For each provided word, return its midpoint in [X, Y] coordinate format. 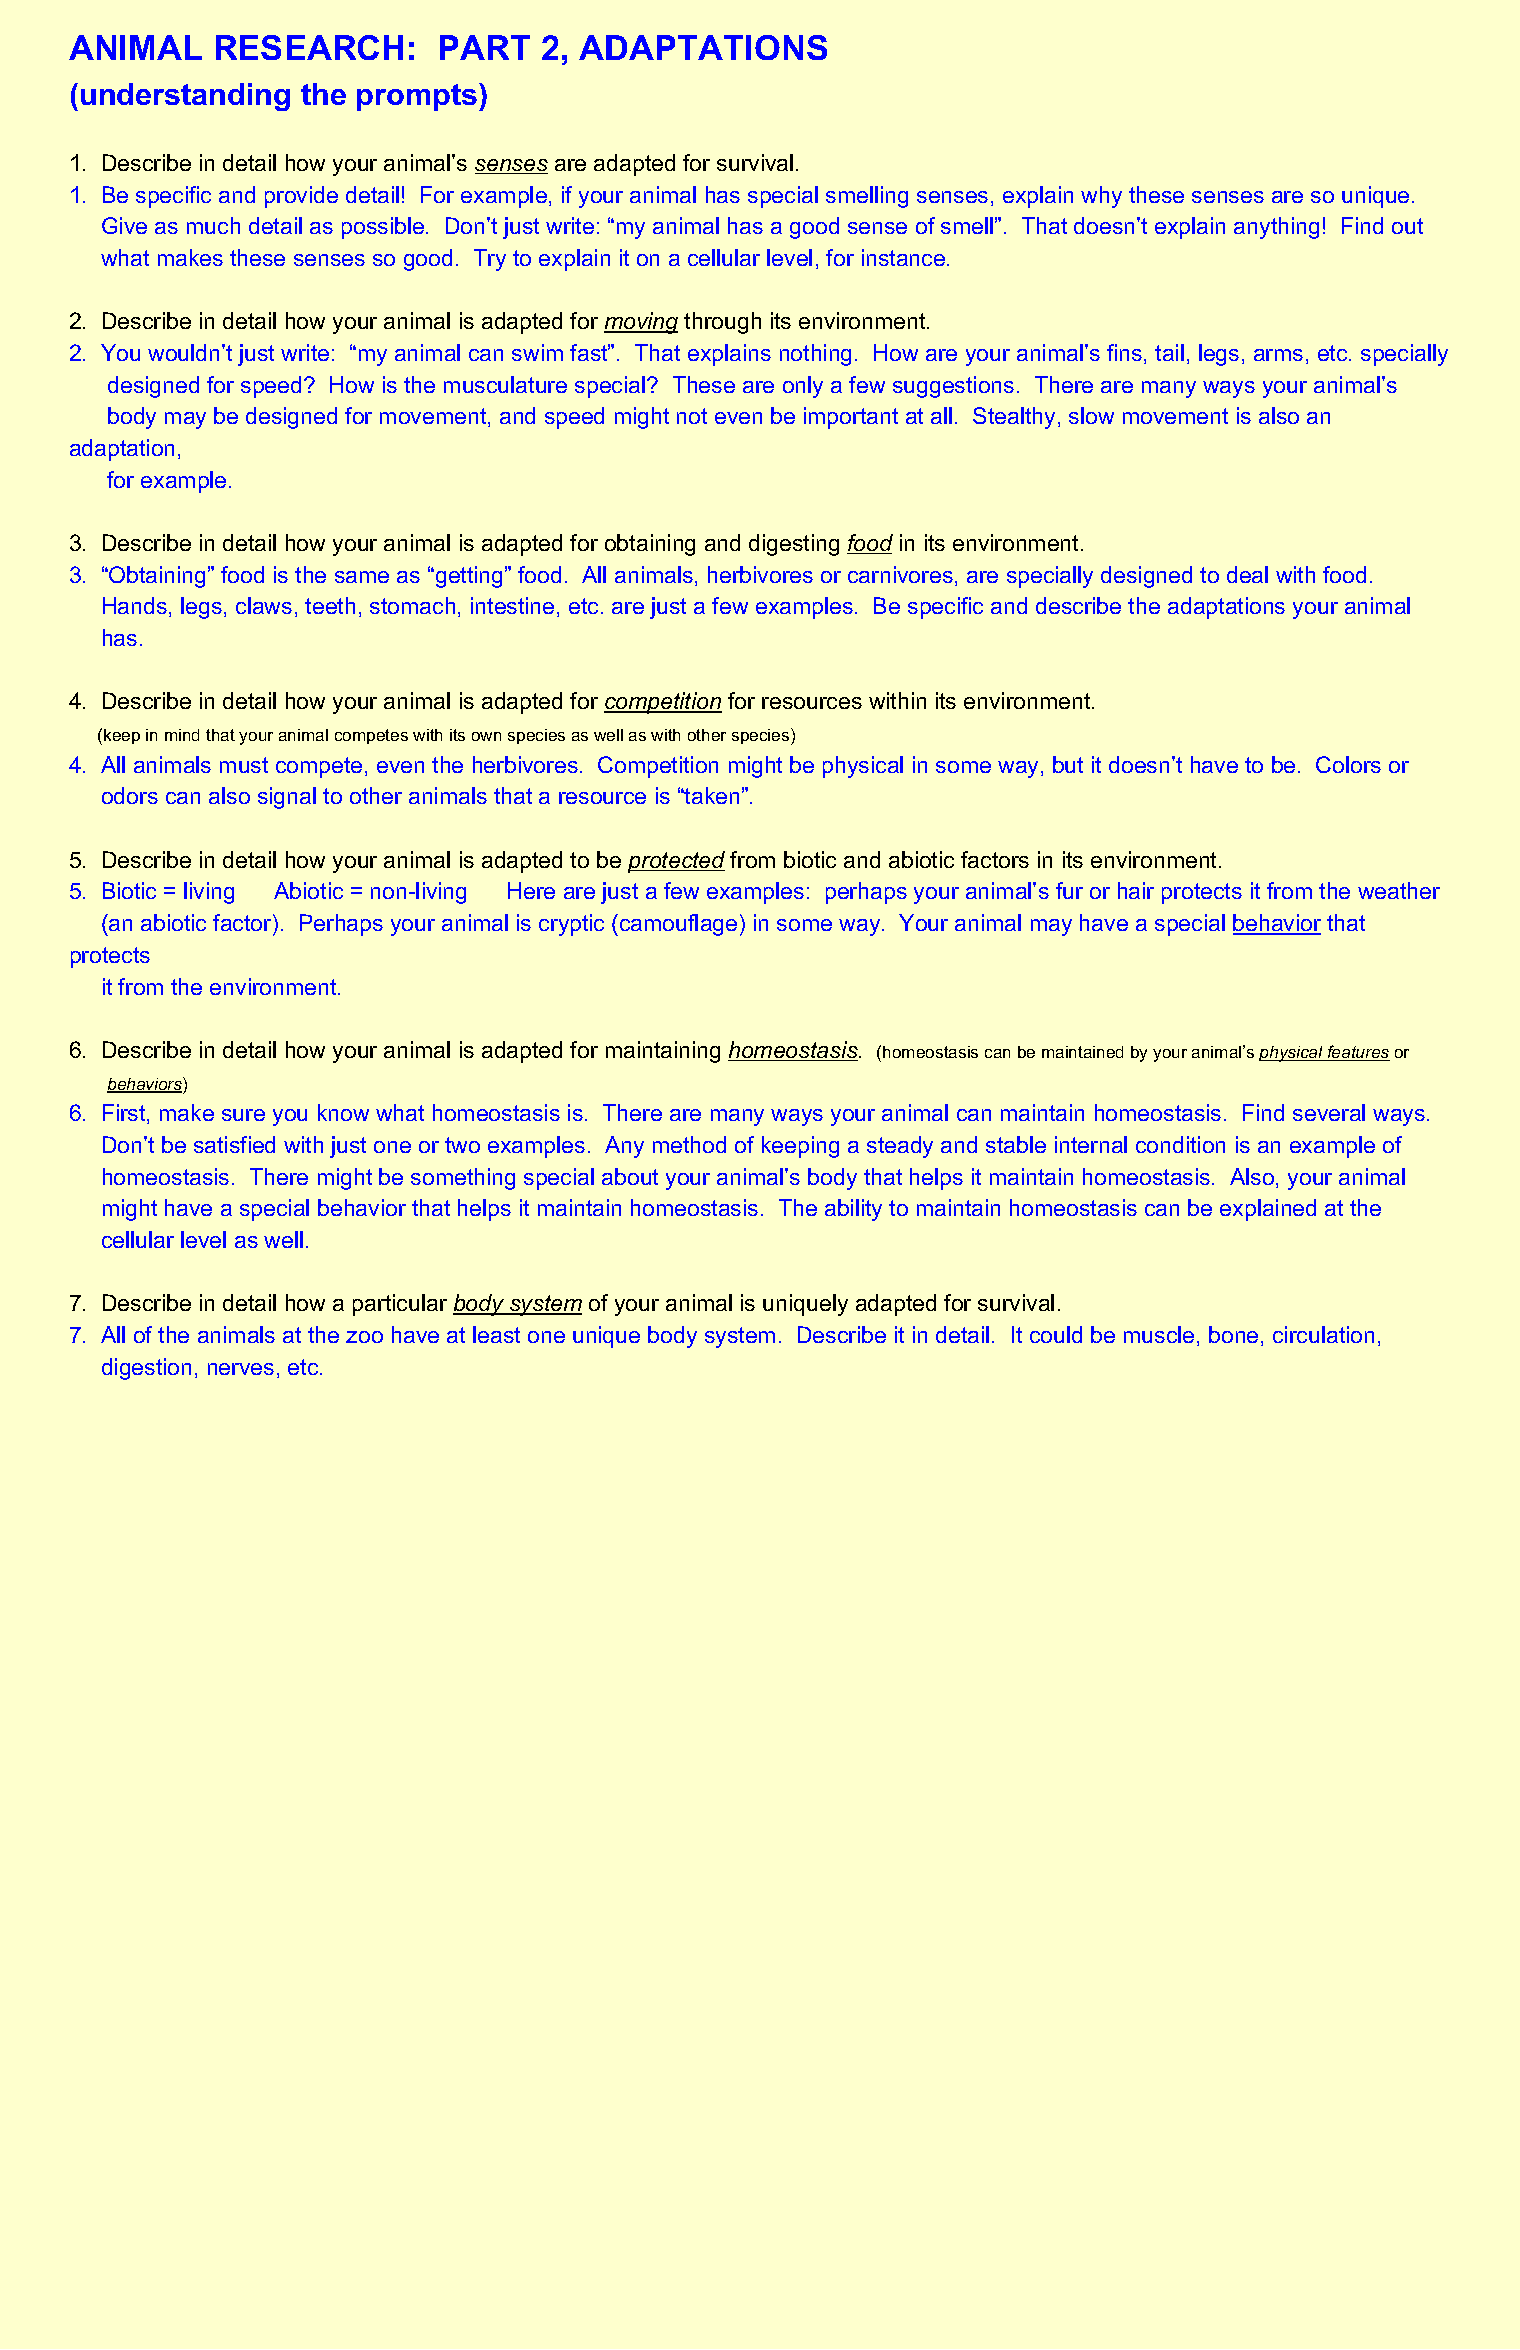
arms [1278, 355]
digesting [794, 545]
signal [287, 798]
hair [1136, 890]
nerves [241, 1369]
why [1101, 197]
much [213, 225]
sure [243, 1115]
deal [1247, 574]
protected [676, 862]
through [722, 323]
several [1329, 1112]
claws [264, 605]
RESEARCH [309, 47]
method [689, 1144]
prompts [417, 97]
